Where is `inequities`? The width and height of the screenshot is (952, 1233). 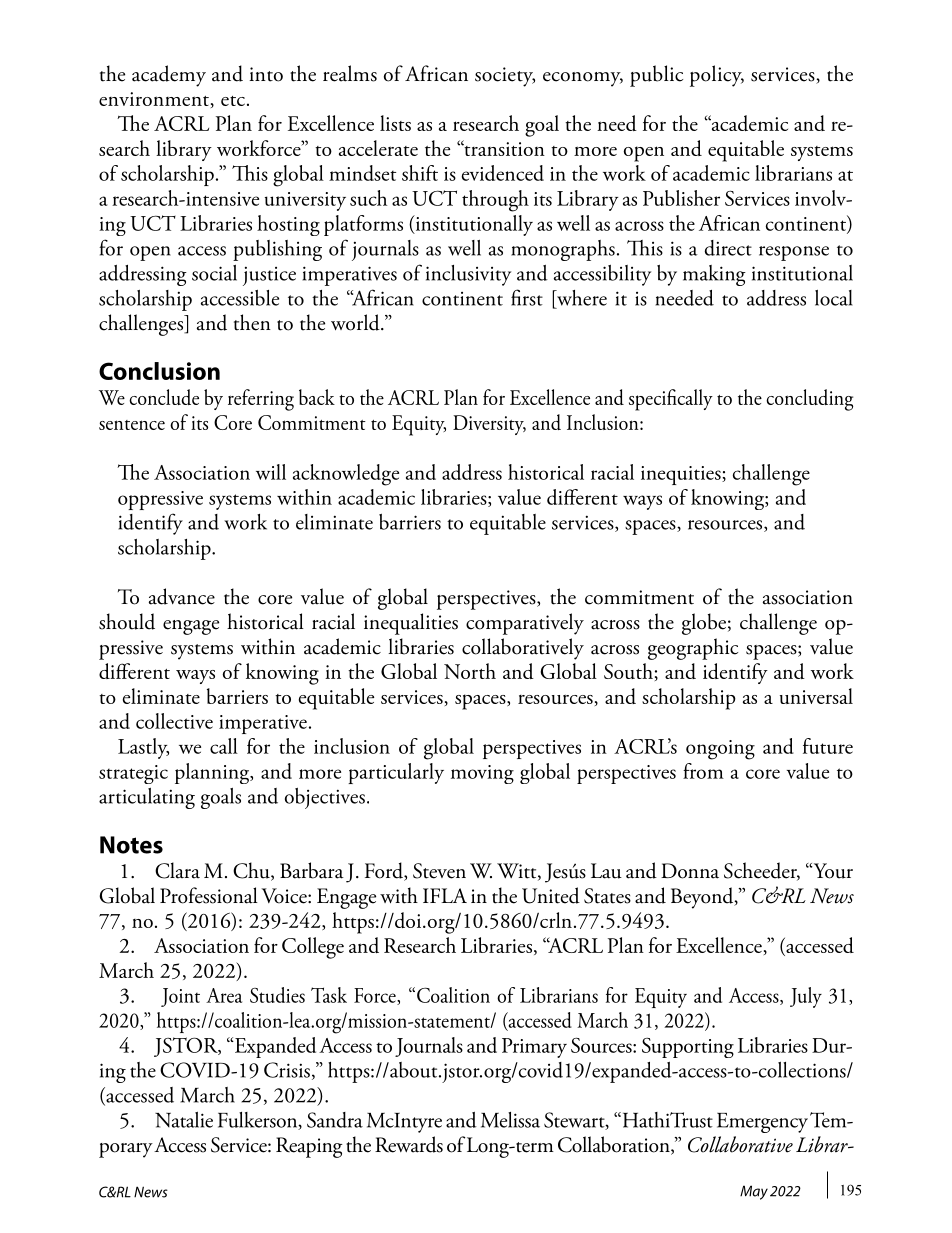 inequities is located at coordinates (682, 475).
